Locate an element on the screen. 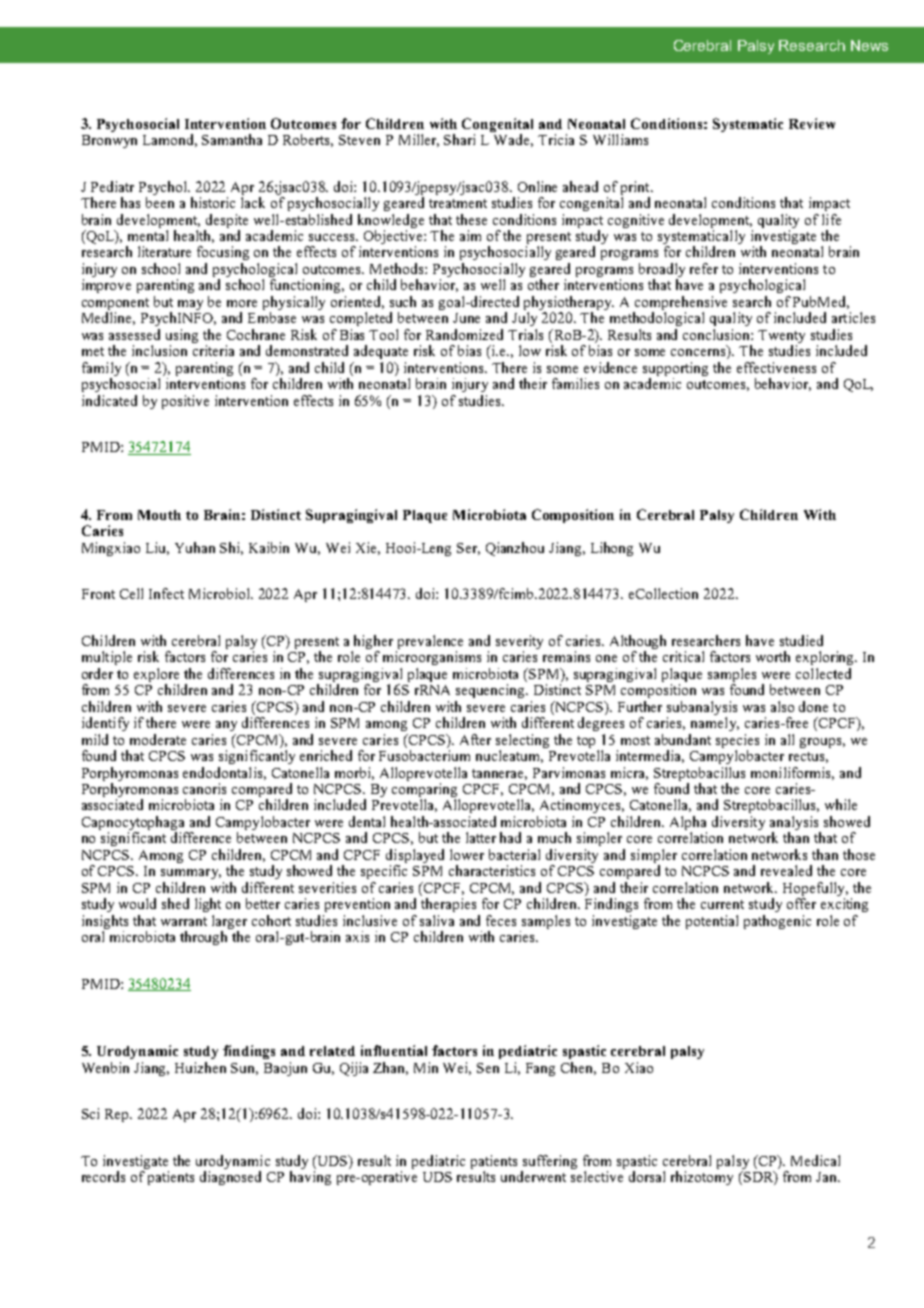 The height and width of the screenshot is (1308, 924). Infect is located at coordinates (166, 593).
